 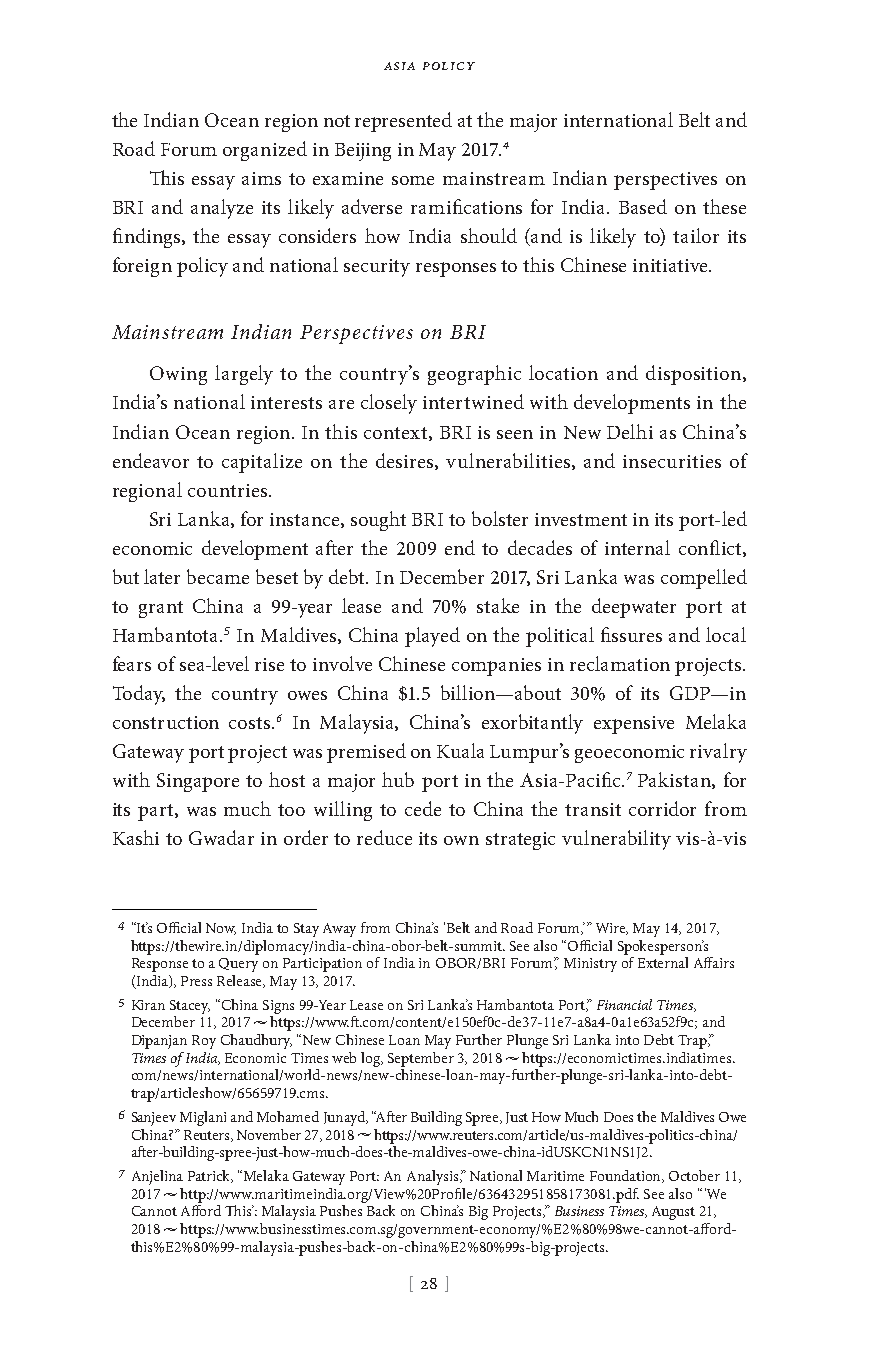 What do you see at coordinates (229, 490) in the image?
I see `countries` at bounding box center [229, 490].
